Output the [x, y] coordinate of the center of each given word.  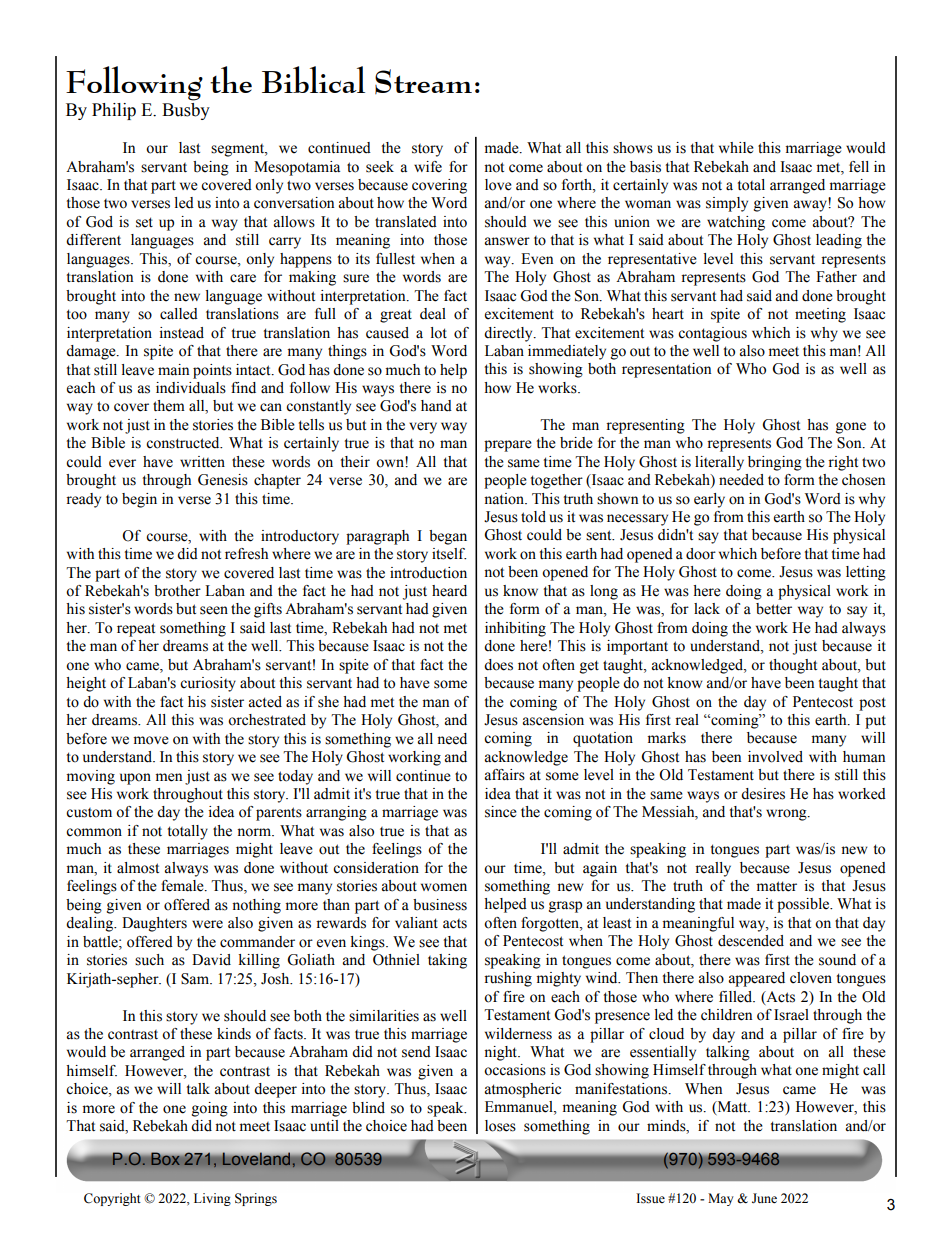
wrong [787, 815]
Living [212, 1199]
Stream [423, 81]
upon [135, 779]
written [202, 462]
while [736, 148]
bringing [775, 463]
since [501, 812]
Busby [186, 110]
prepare [508, 446]
